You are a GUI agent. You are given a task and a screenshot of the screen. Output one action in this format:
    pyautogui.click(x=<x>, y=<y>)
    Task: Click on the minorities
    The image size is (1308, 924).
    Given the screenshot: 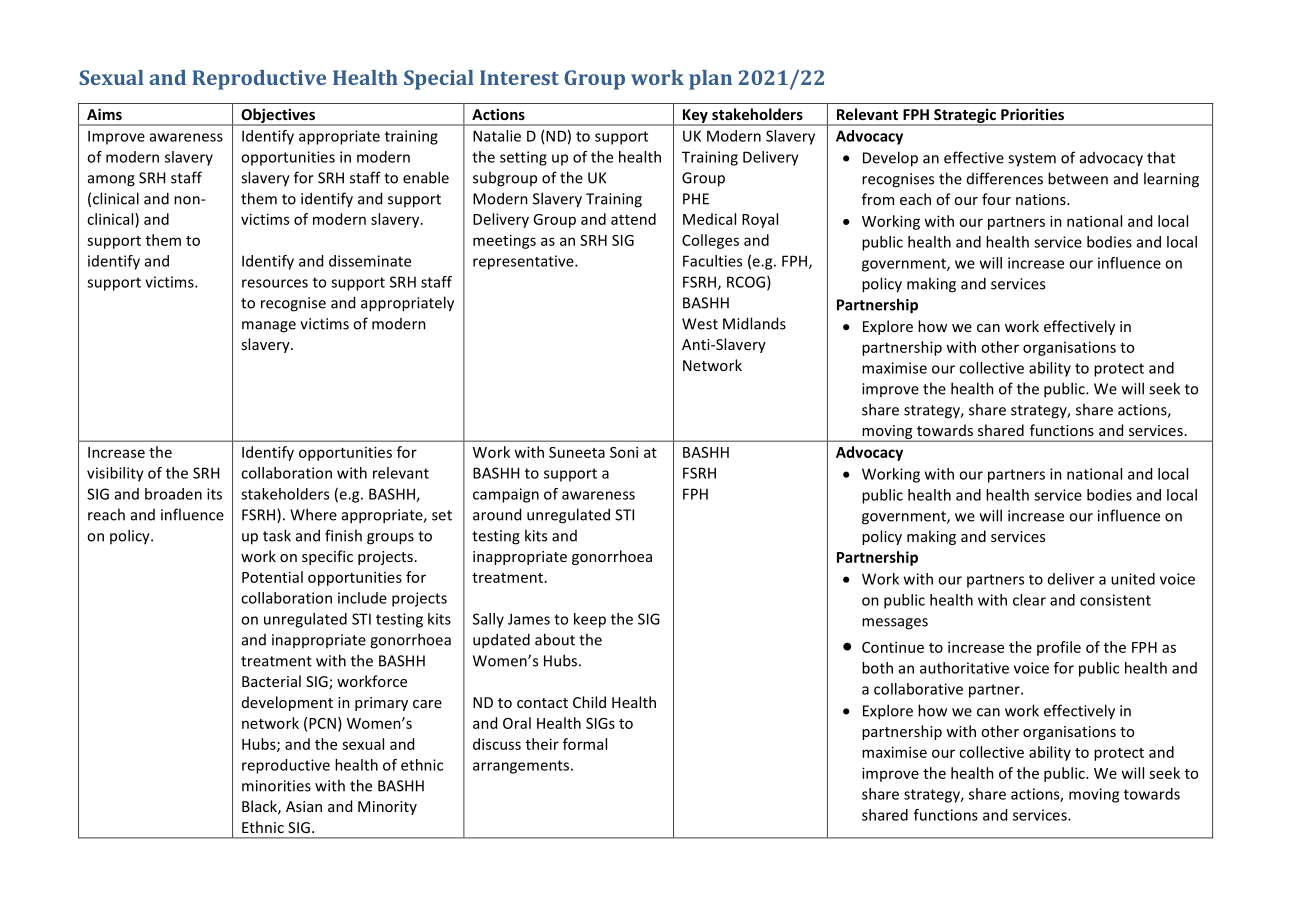 What is the action you would take?
    pyautogui.click(x=276, y=786)
